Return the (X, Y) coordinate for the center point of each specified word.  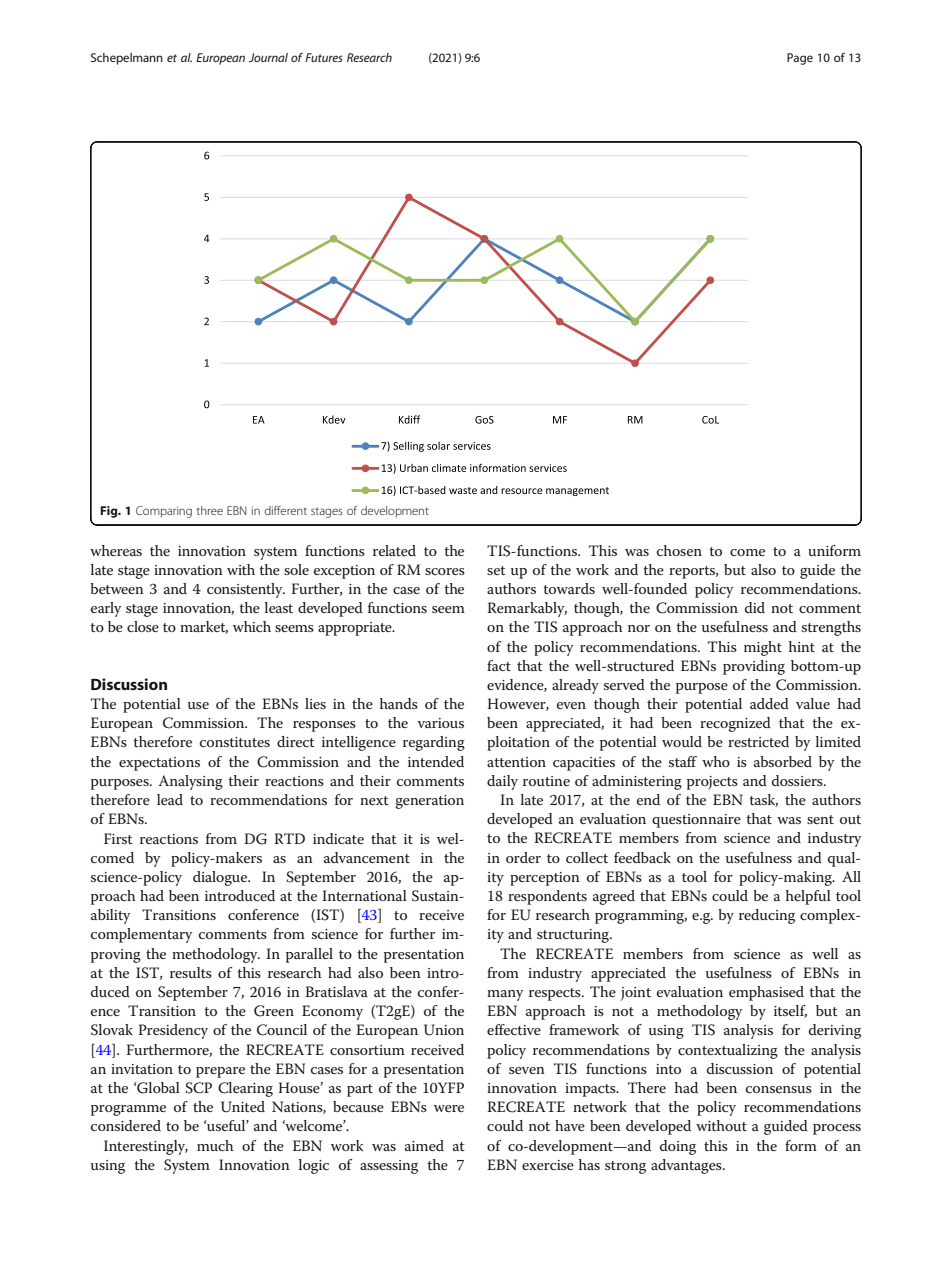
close (143, 626)
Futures (324, 57)
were (449, 1108)
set (496, 570)
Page (800, 59)
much (215, 1145)
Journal (268, 57)
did (755, 607)
